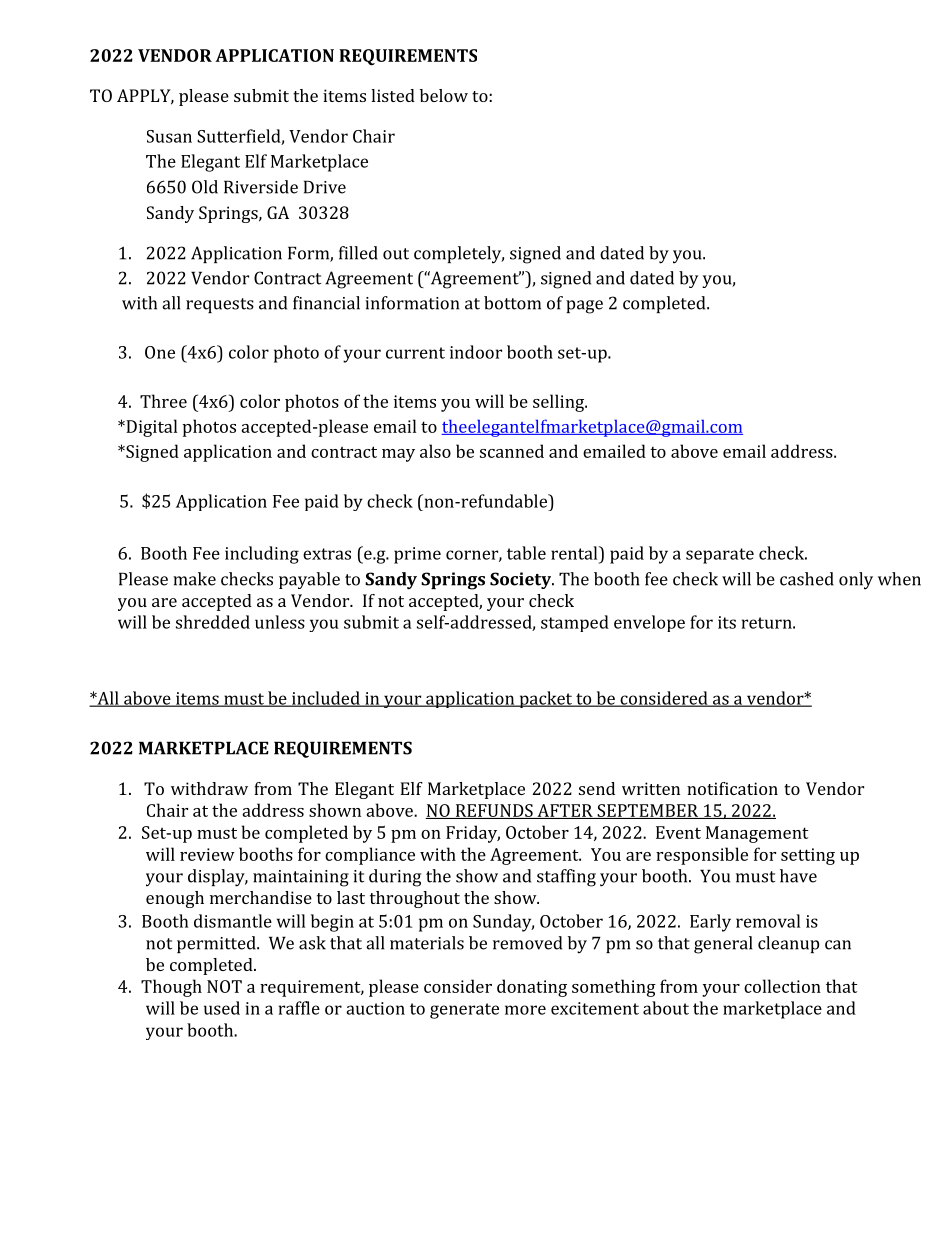 Image resolution: width=952 pixels, height=1233 pixels. Describe the element at coordinates (532, 988) in the screenshot. I see `donating` at that location.
